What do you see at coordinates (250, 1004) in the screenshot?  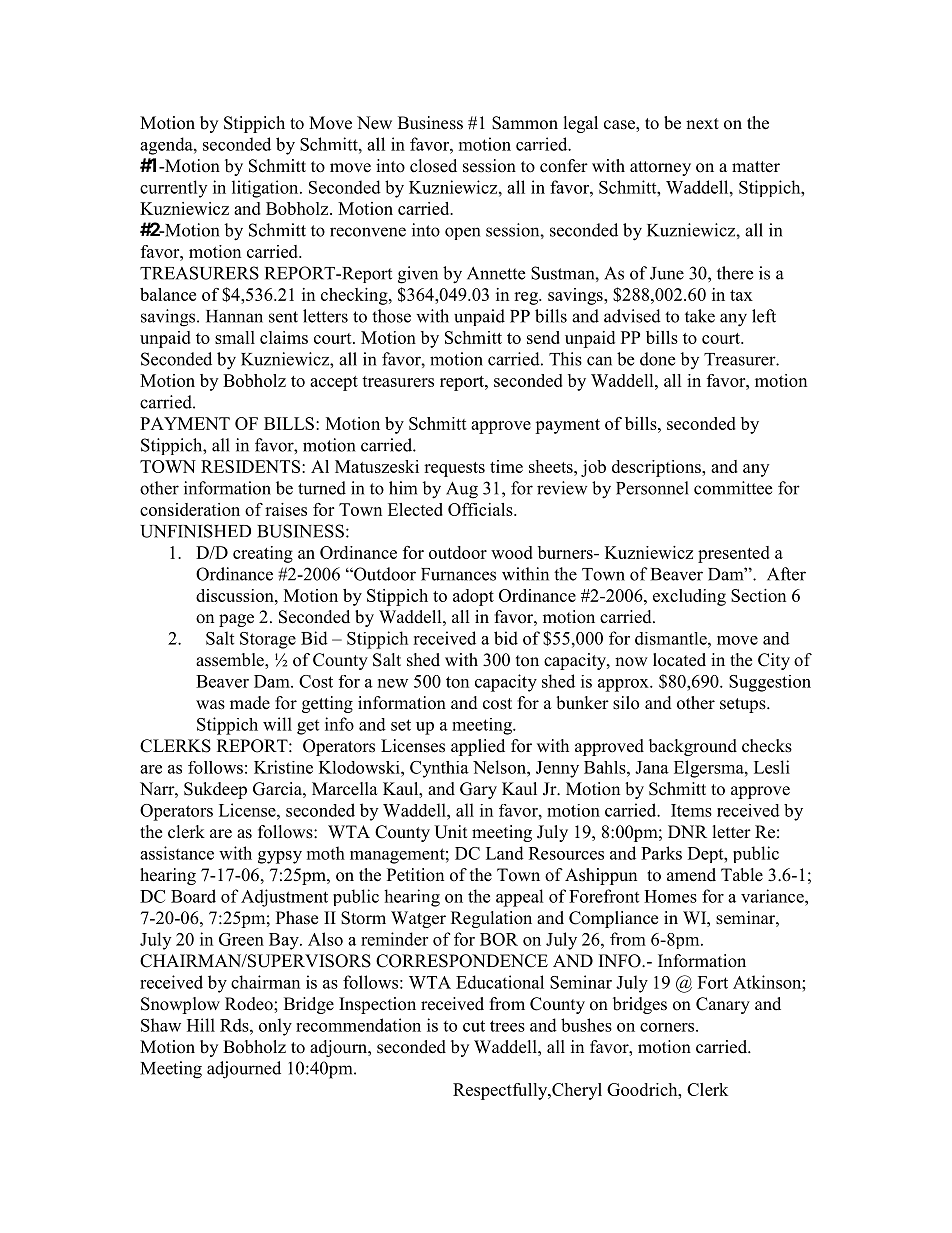 I see `Rodeo` at bounding box center [250, 1004].
